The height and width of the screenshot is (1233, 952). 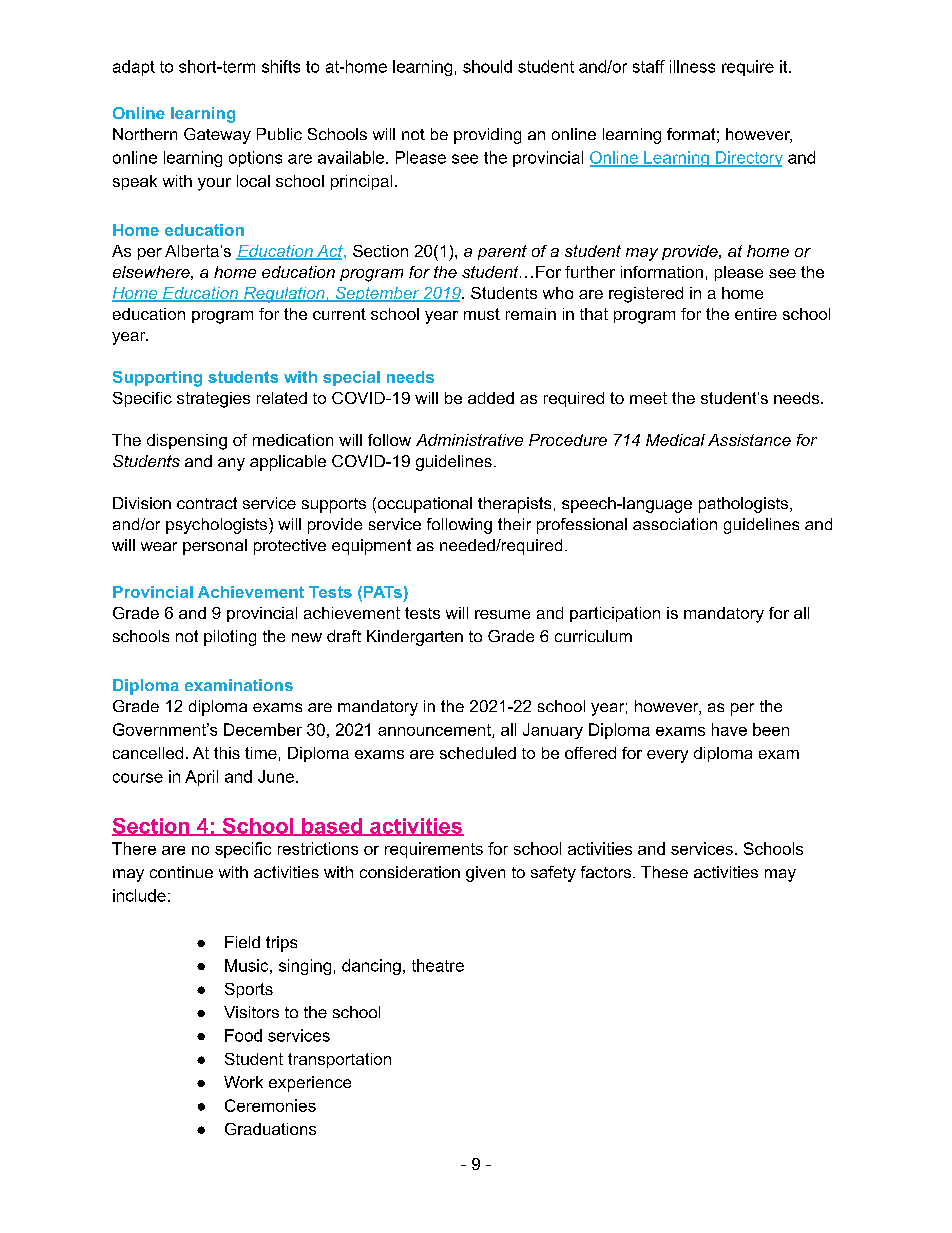 I want to click on Gateway, so click(x=217, y=136).
